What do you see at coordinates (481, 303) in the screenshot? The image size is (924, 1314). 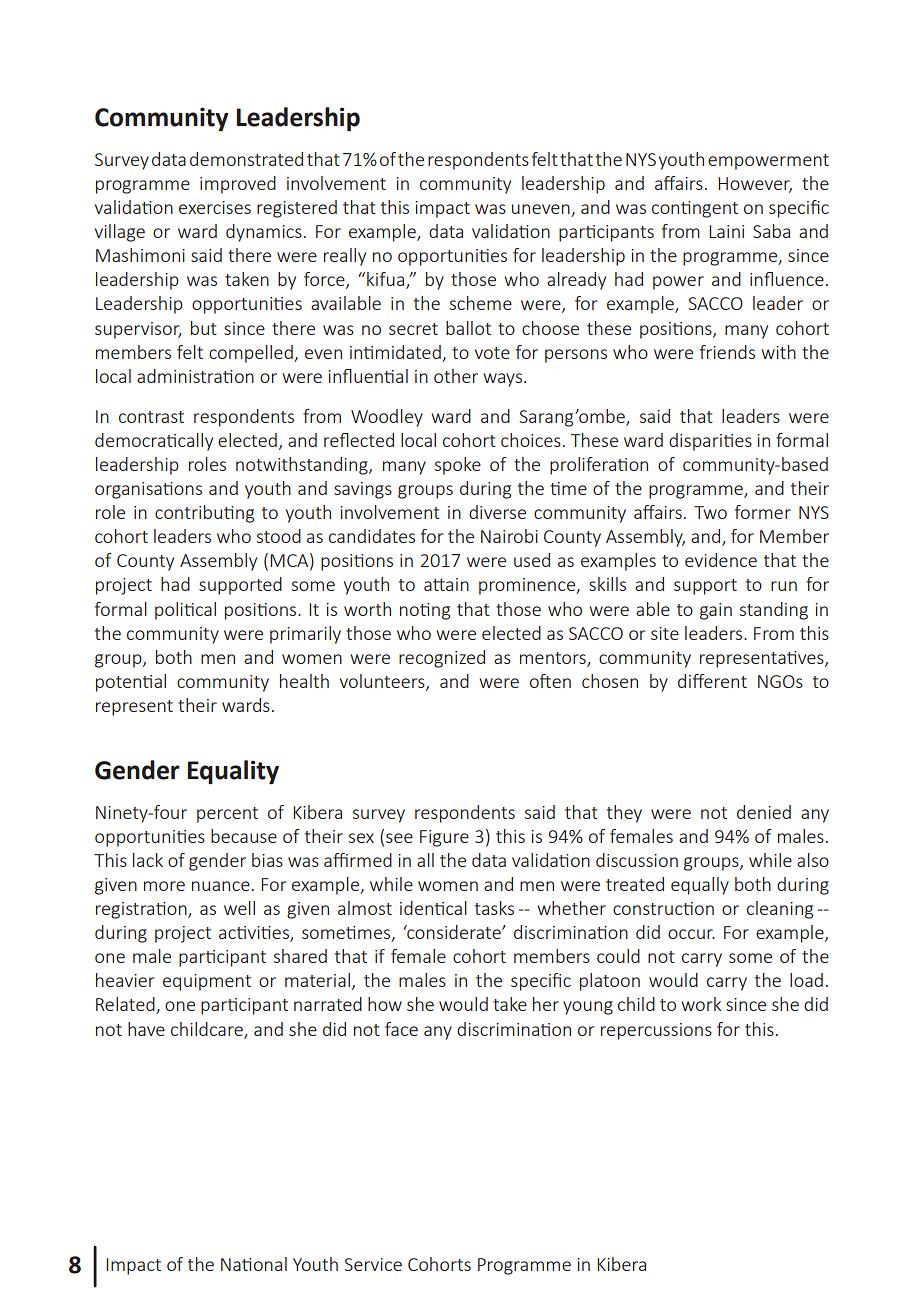 I see `scheme` at bounding box center [481, 303].
